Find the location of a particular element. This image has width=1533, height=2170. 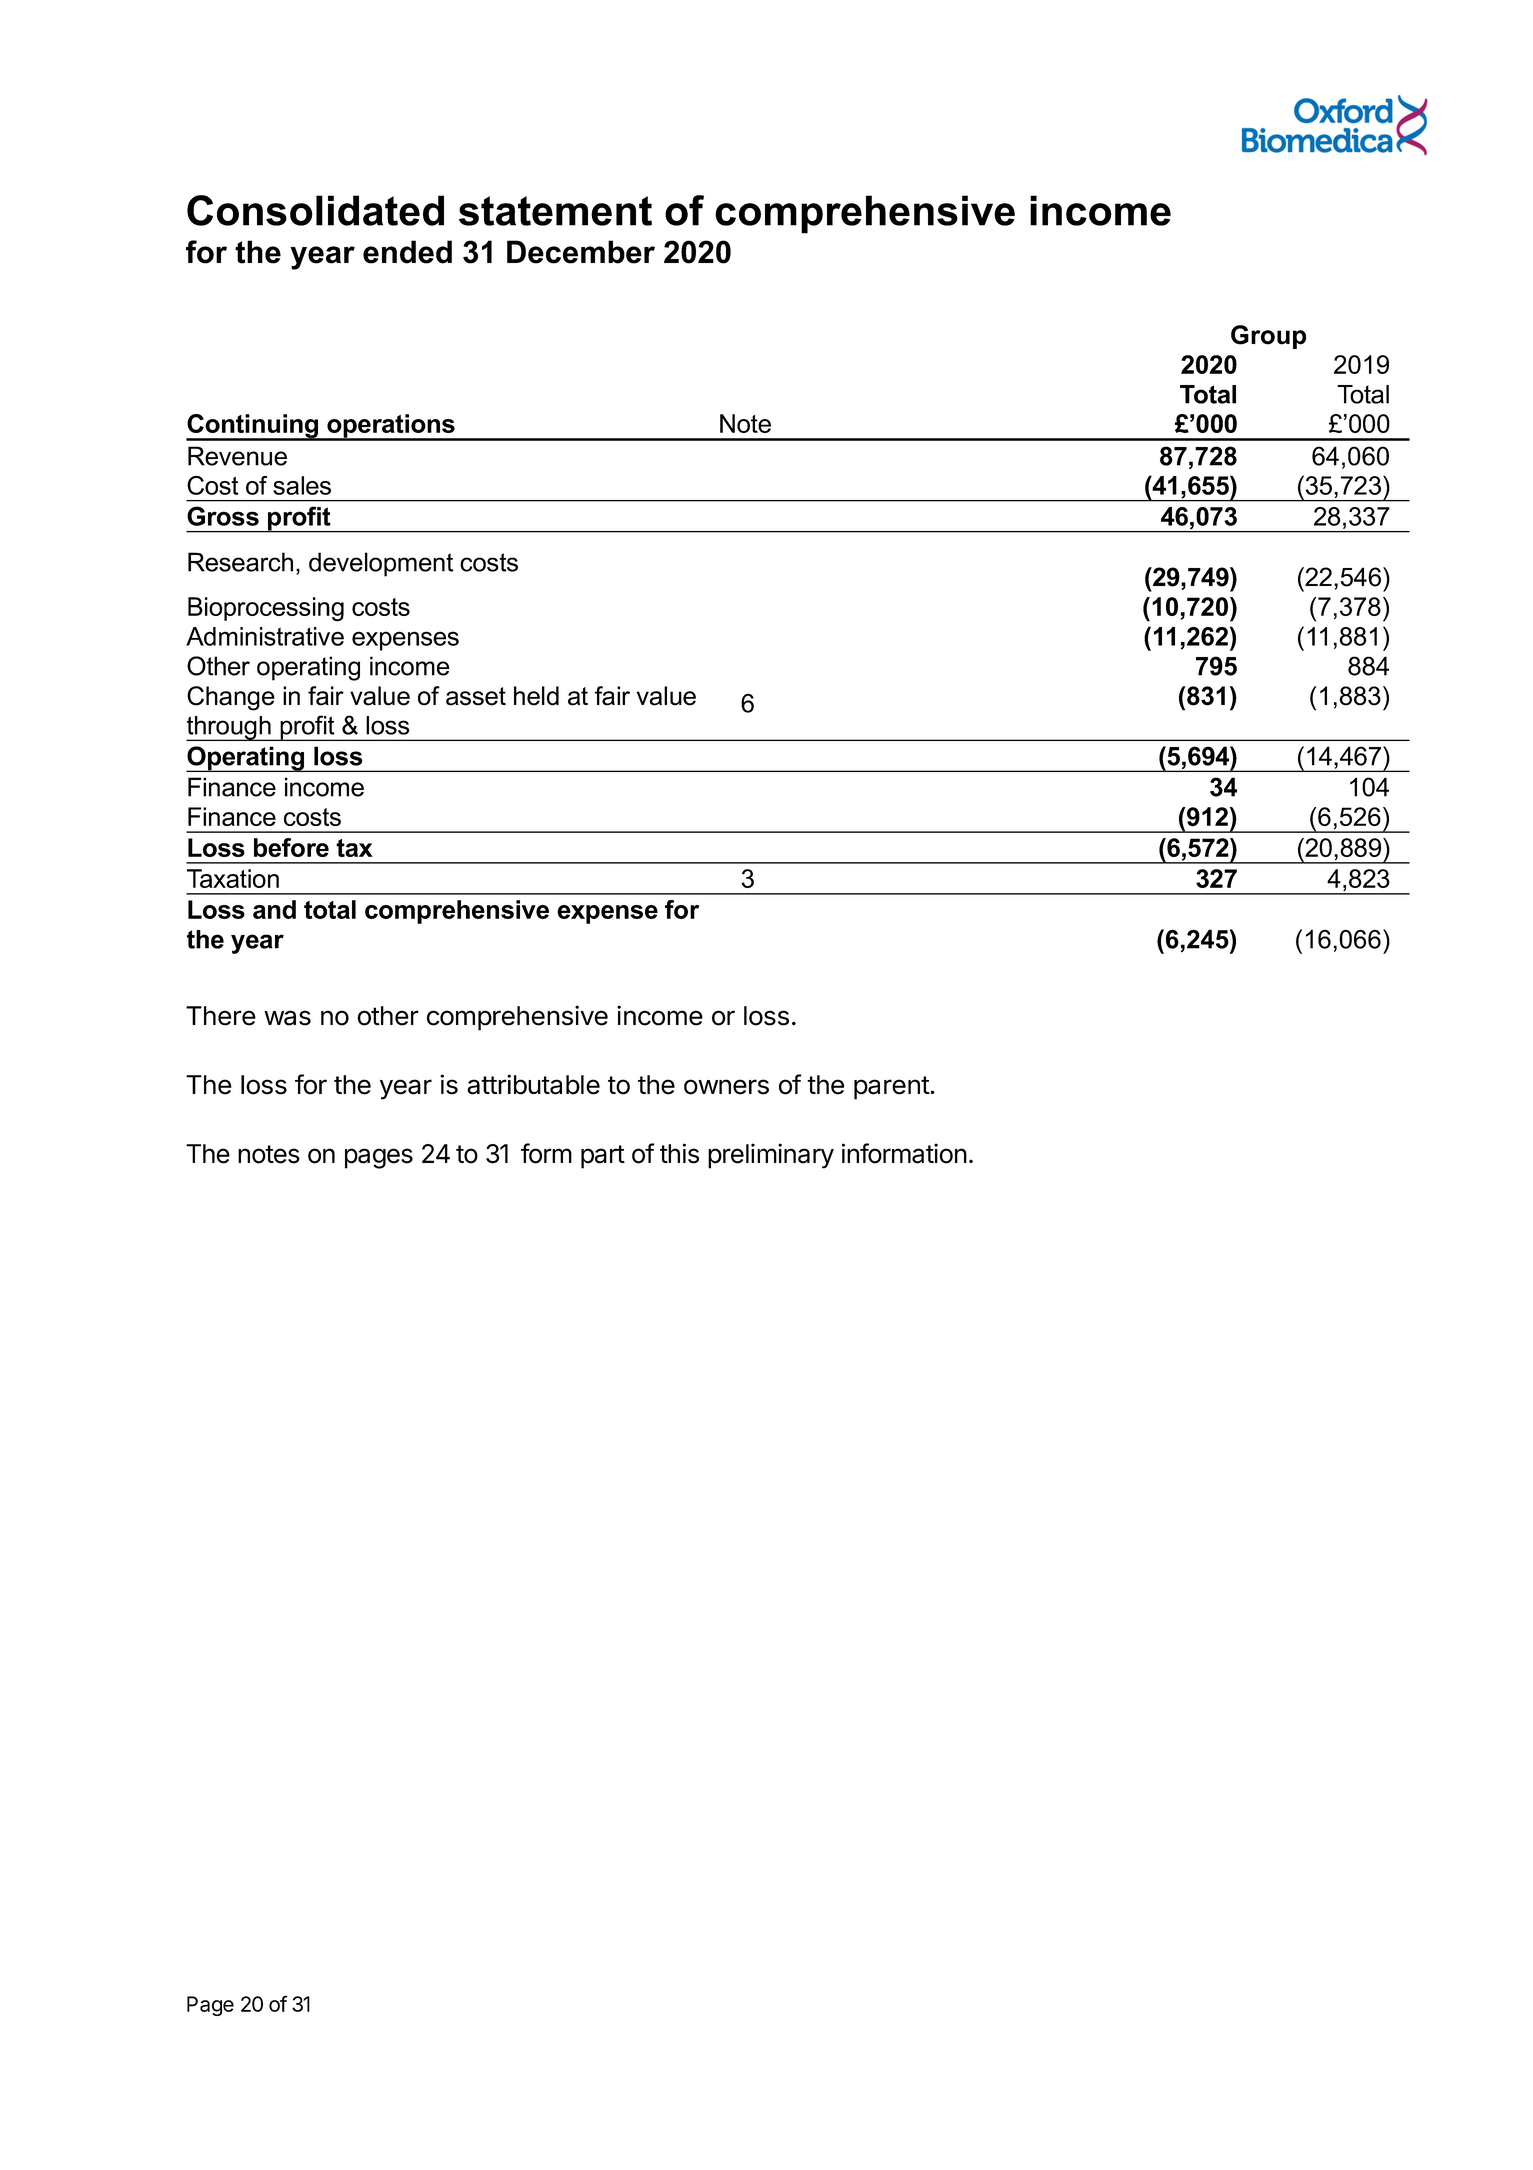

development is located at coordinates (381, 564).
